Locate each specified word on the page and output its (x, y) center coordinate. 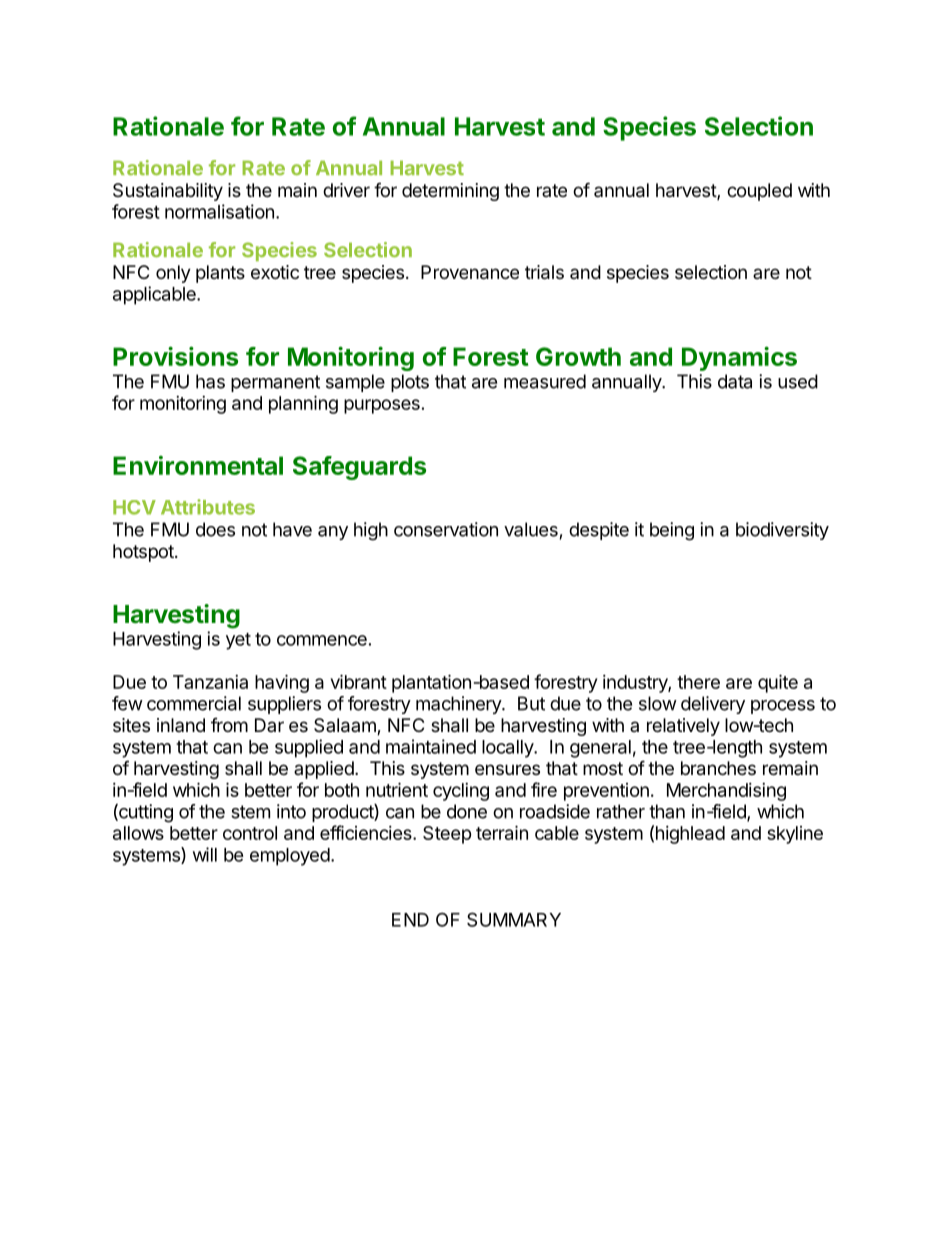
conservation (446, 529)
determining (450, 192)
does (215, 529)
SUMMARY (514, 919)
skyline (795, 835)
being (672, 531)
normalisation (219, 211)
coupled (759, 192)
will (205, 854)
